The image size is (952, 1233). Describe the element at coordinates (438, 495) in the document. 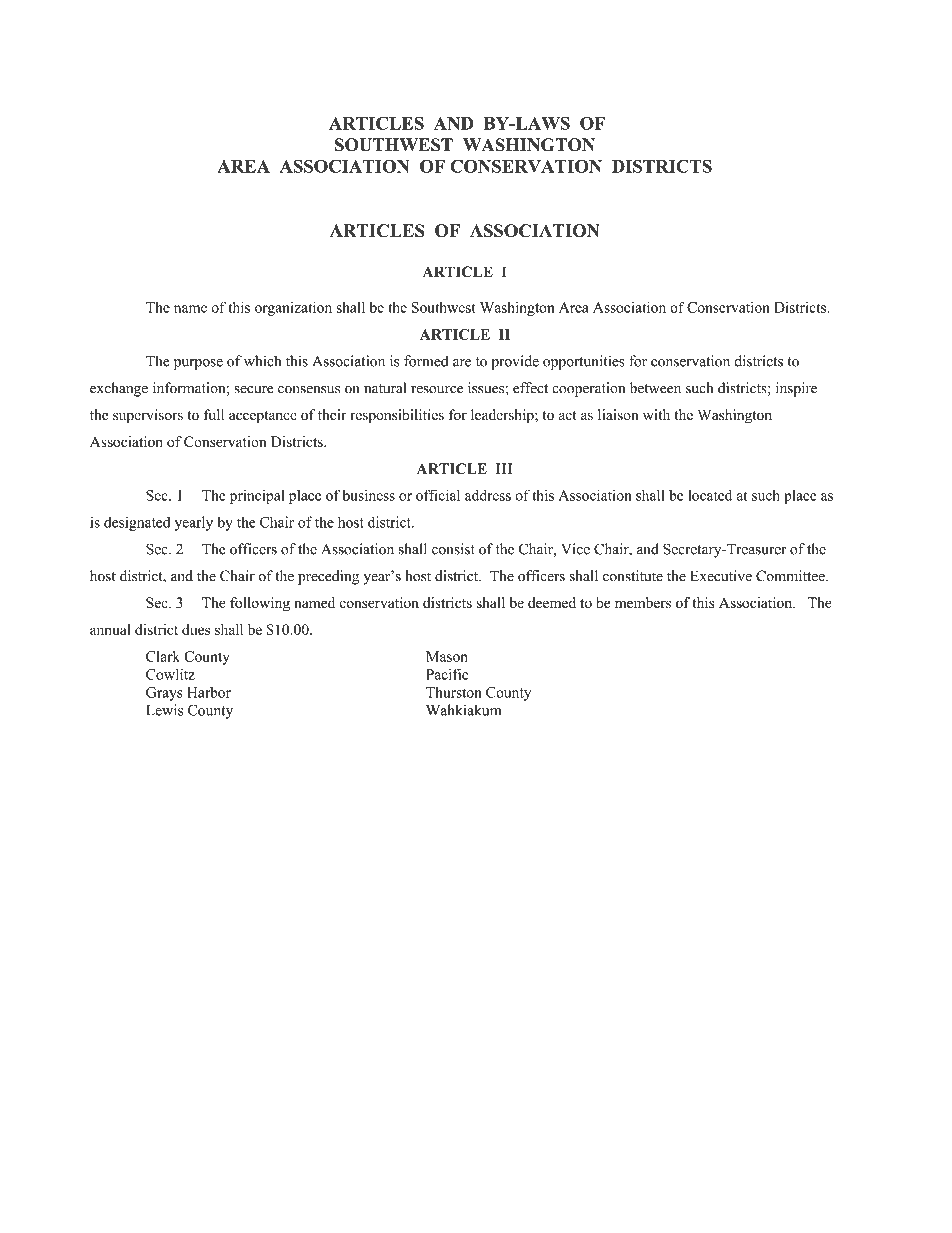

I see `official` at that location.
